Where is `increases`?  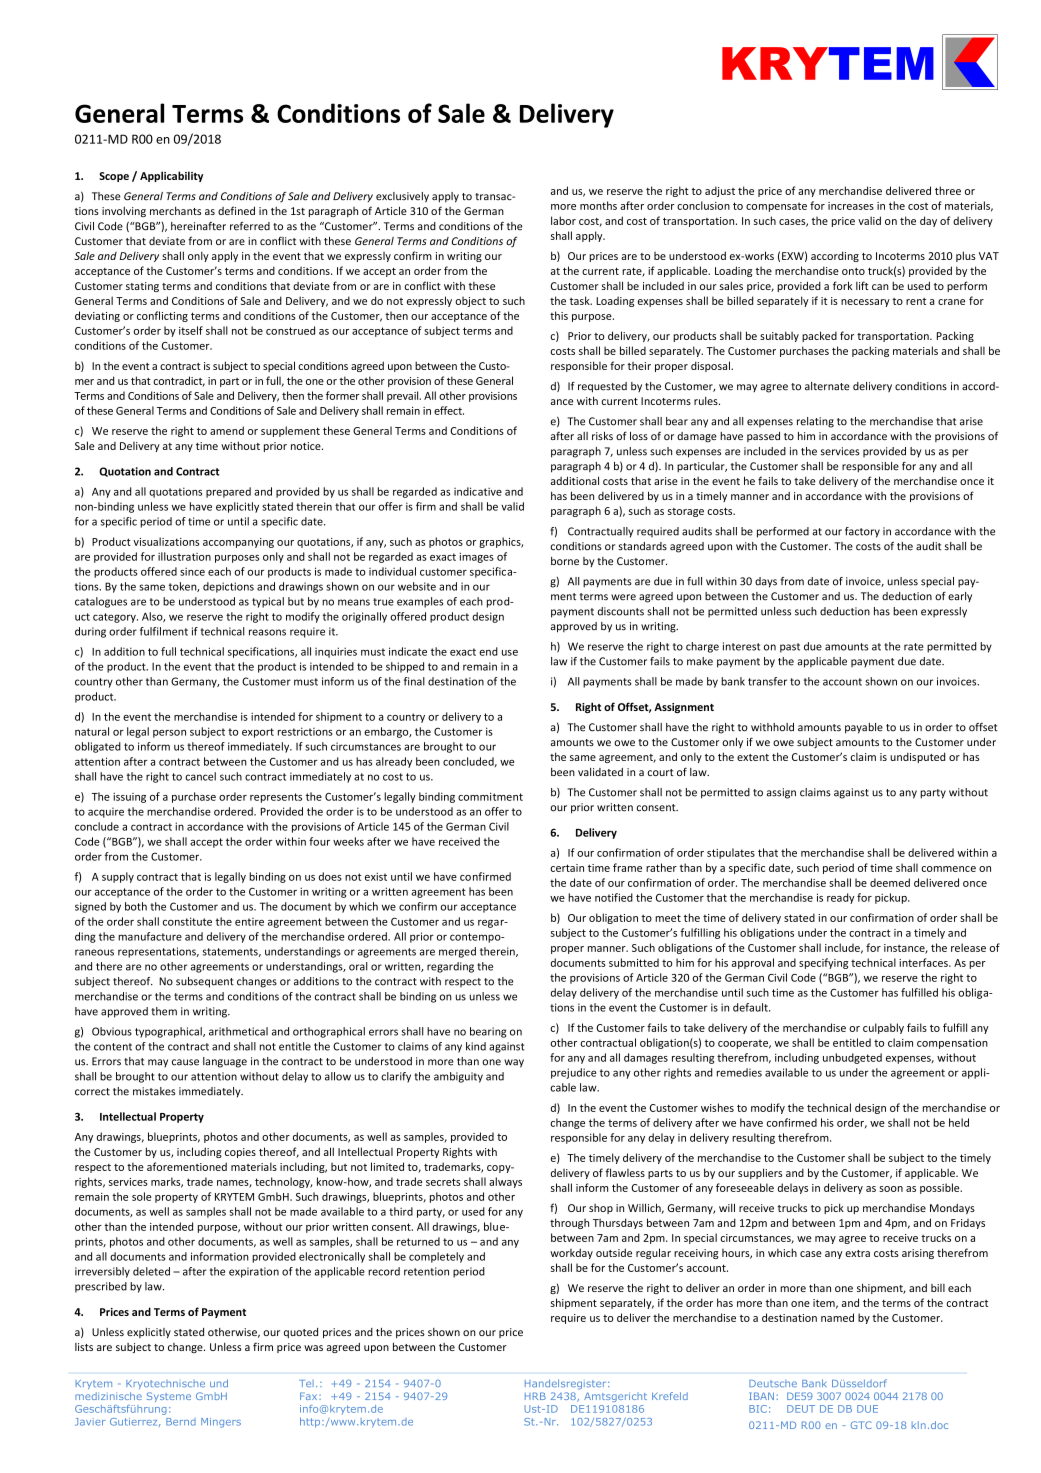
increases is located at coordinates (851, 206).
